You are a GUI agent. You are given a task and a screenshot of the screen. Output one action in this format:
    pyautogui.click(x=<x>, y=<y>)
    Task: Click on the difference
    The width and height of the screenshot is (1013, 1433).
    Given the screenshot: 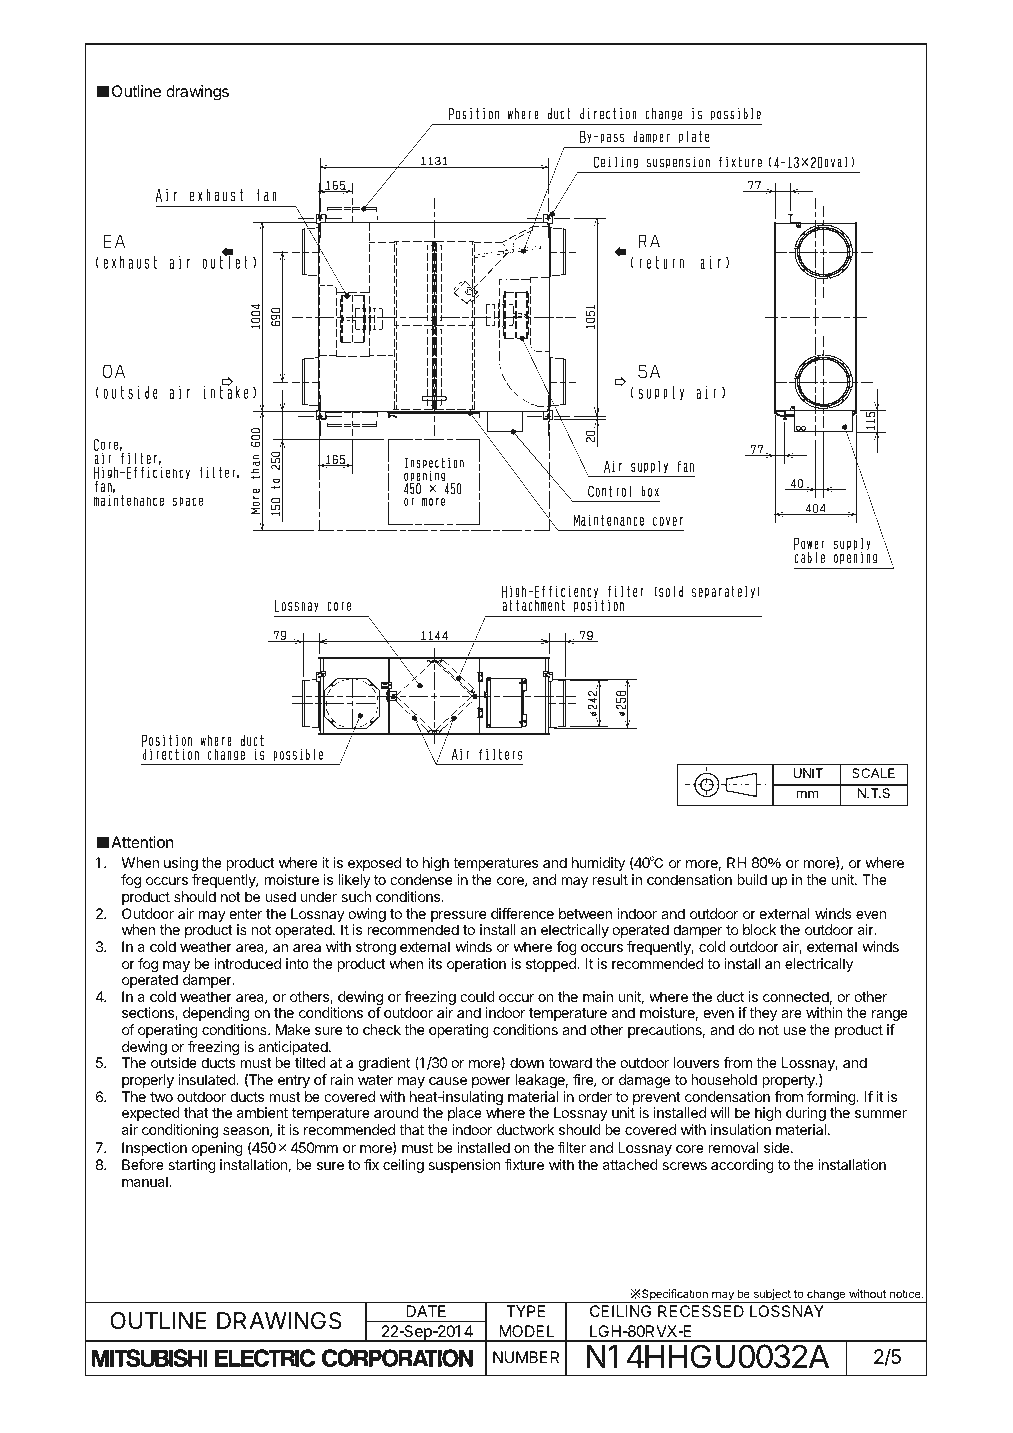 What is the action you would take?
    pyautogui.click(x=522, y=913)
